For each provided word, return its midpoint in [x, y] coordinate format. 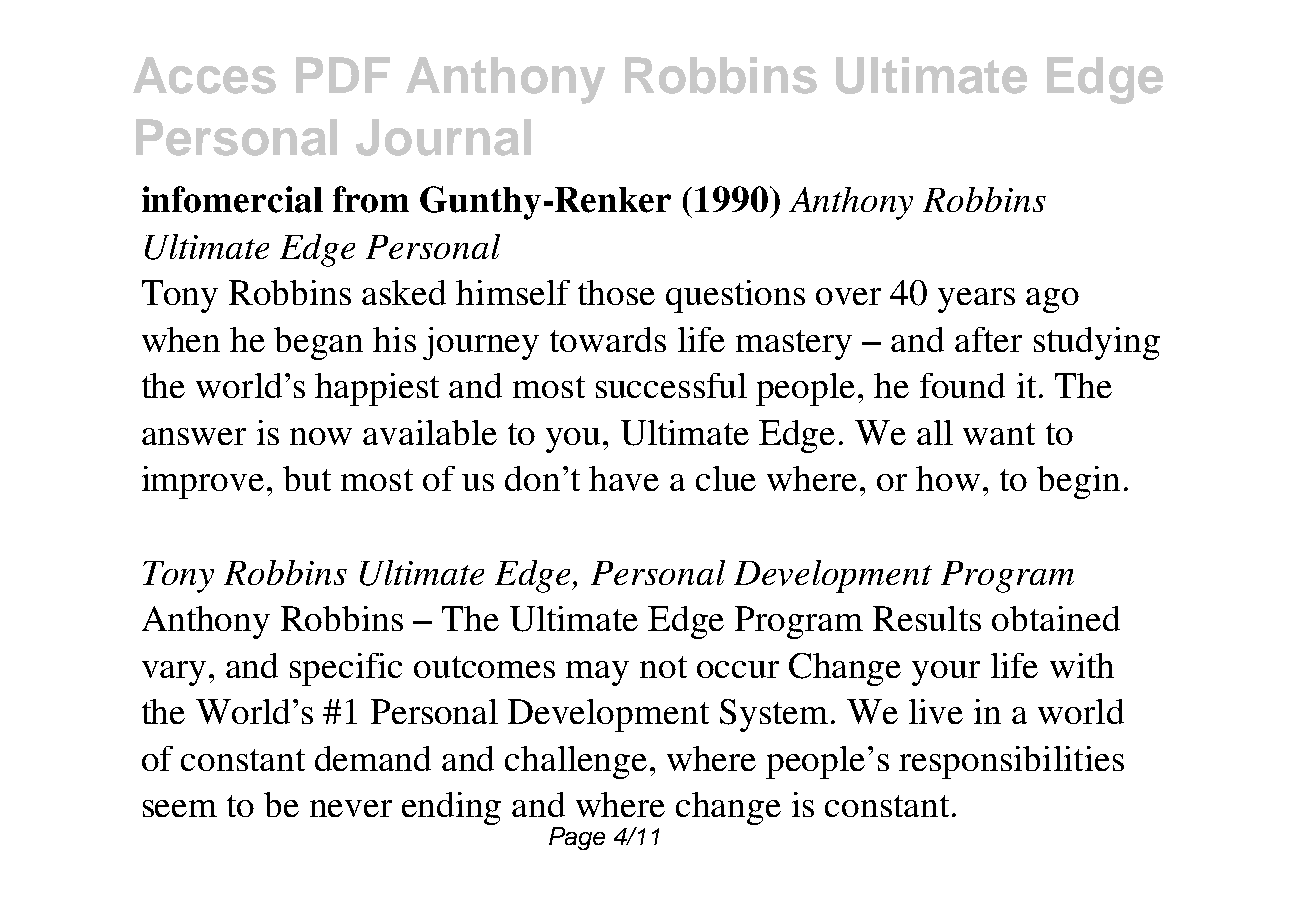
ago [1052, 300]
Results [927, 618]
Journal [443, 137]
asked [404, 292]
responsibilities [1011, 762]
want [999, 434]
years [976, 300]
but [307, 478]
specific [346, 669]
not [663, 667]
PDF [343, 75]
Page [577, 838]
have [624, 478]
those [616, 292]
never [351, 808]
